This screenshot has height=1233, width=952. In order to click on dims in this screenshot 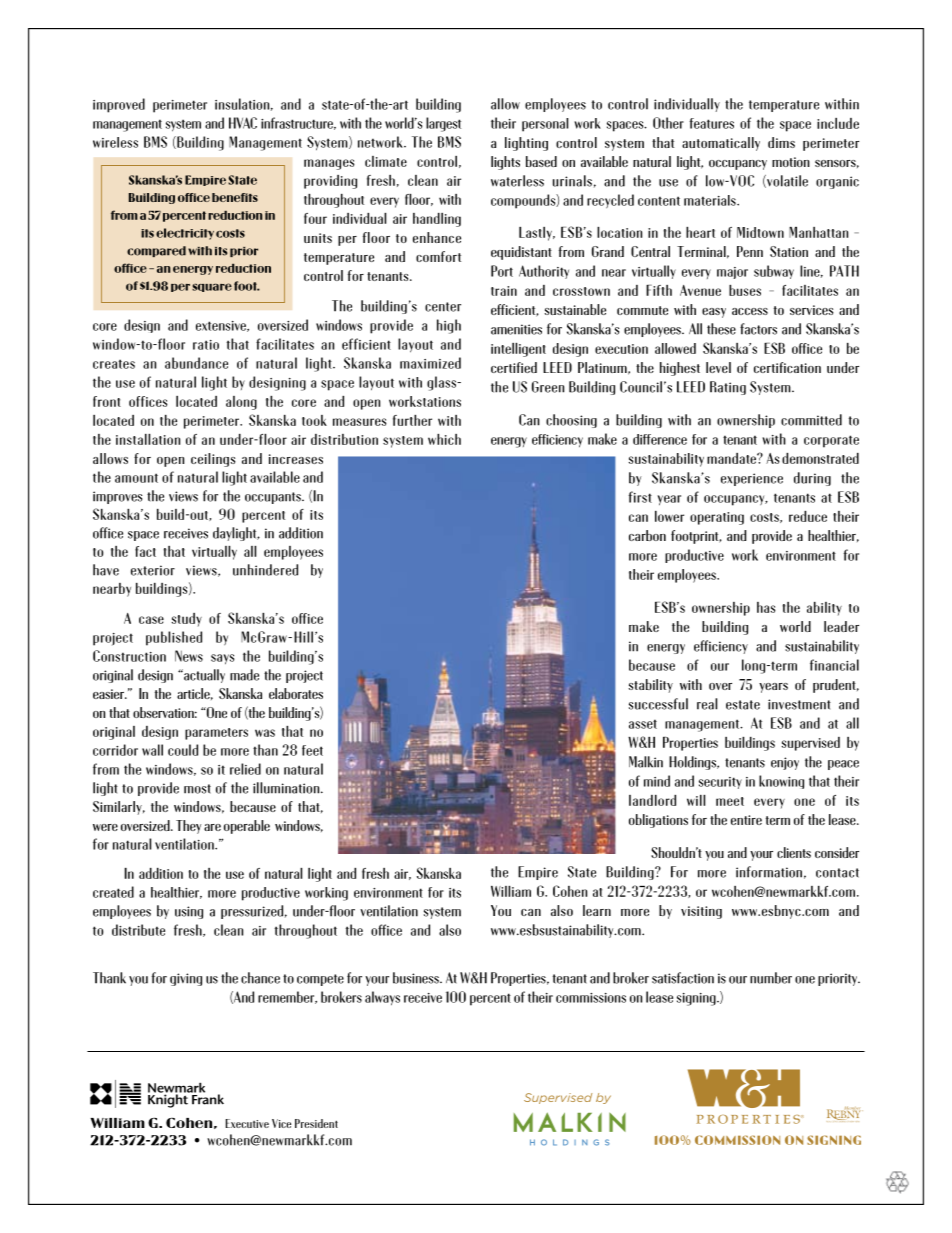, I will do `click(781, 142)`.
